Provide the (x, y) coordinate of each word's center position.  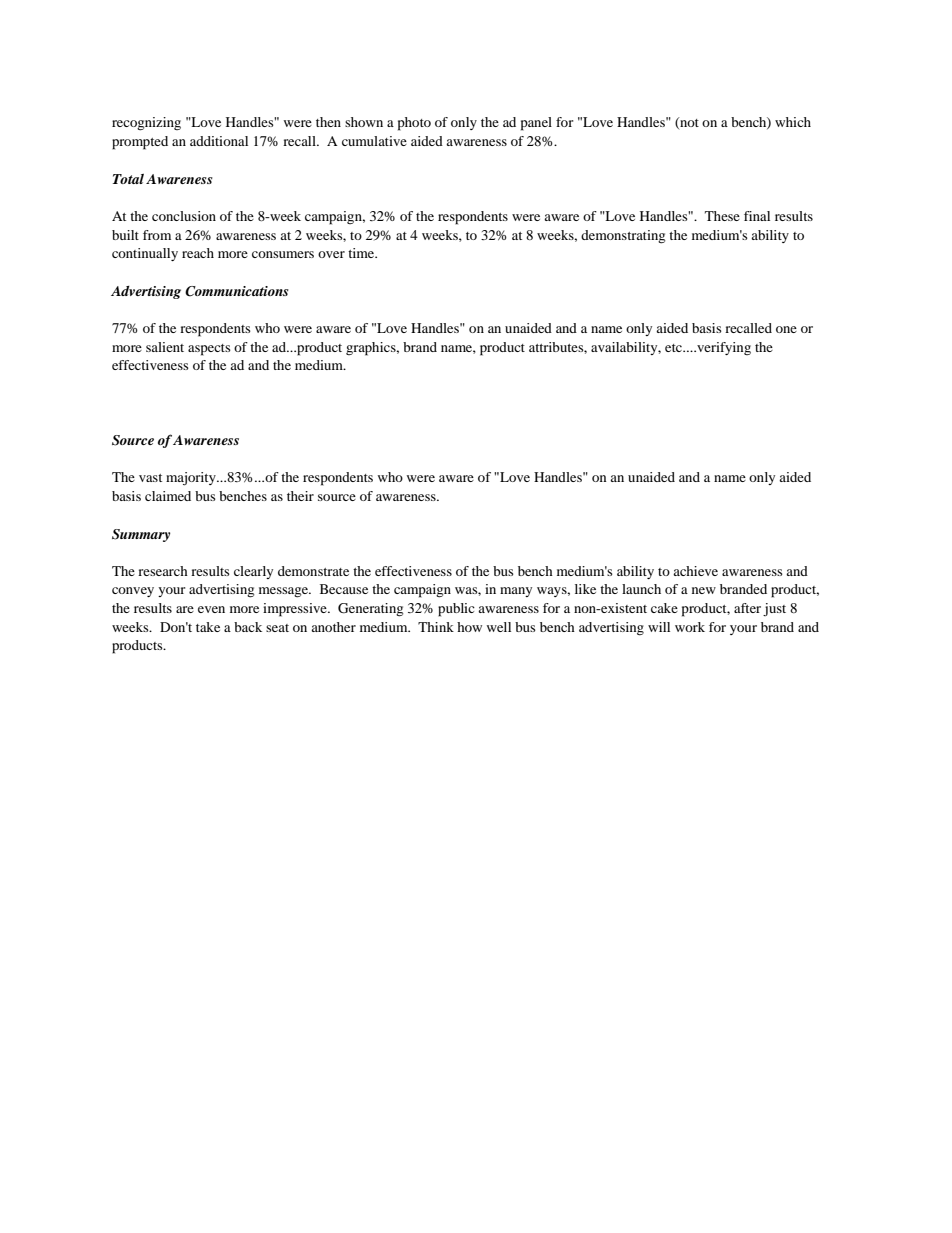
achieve (695, 571)
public (456, 610)
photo (414, 124)
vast (150, 478)
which (793, 122)
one (786, 329)
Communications (237, 291)
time (362, 253)
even (211, 609)
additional (219, 141)
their (300, 496)
